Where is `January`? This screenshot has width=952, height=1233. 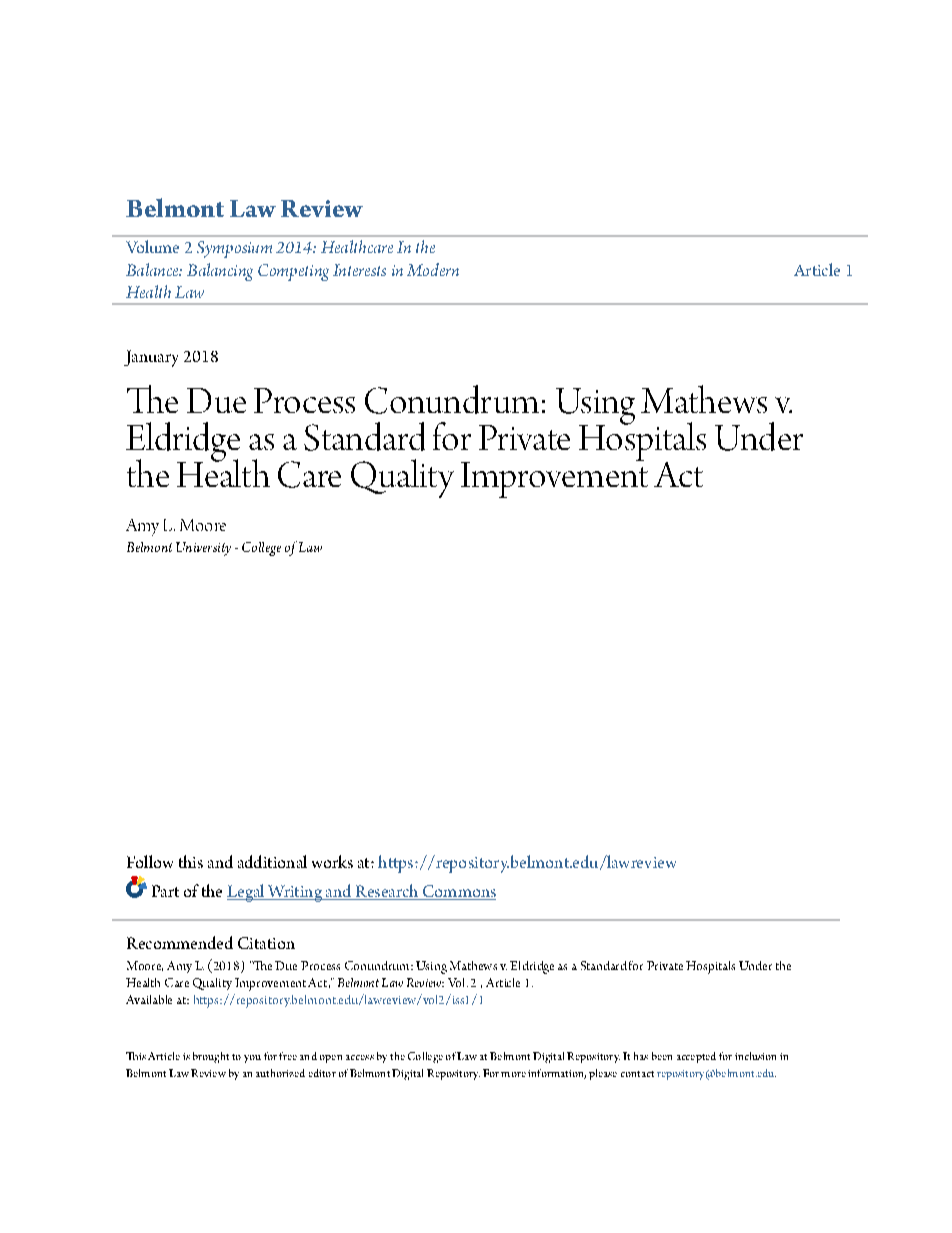
January is located at coordinates (151, 358).
